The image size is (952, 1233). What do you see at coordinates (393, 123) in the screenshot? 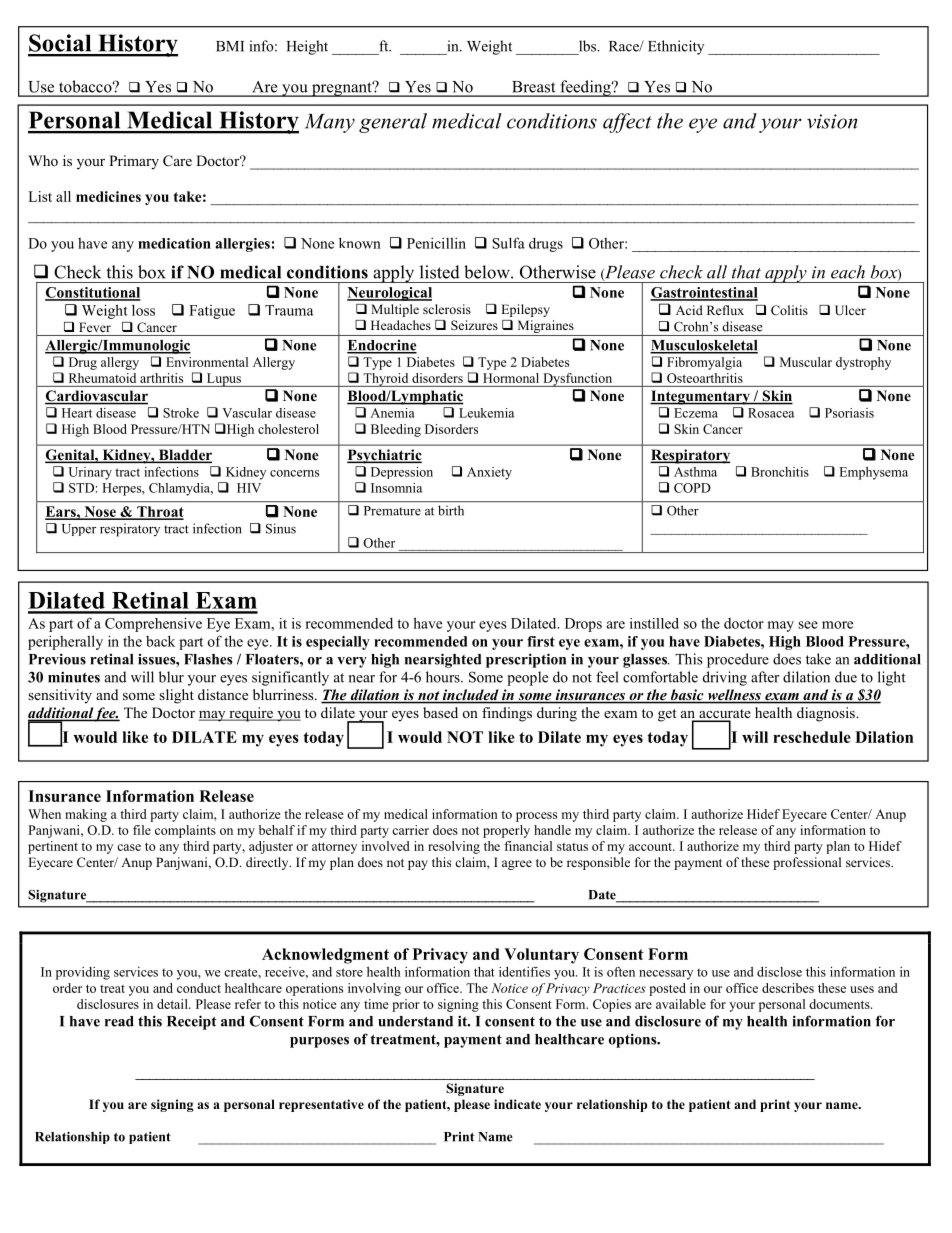
I see `general` at bounding box center [393, 123].
